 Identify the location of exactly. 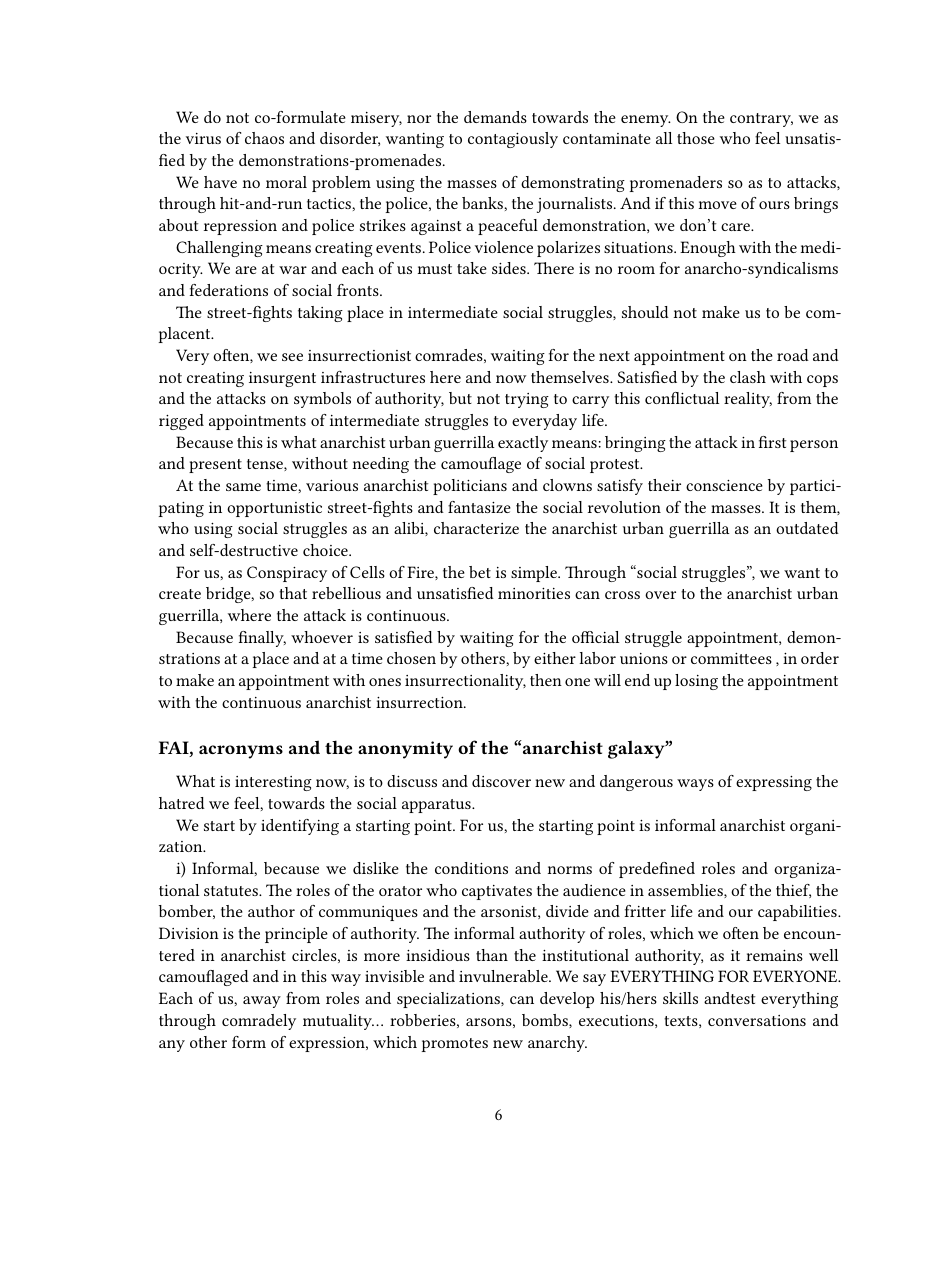
(523, 444).
